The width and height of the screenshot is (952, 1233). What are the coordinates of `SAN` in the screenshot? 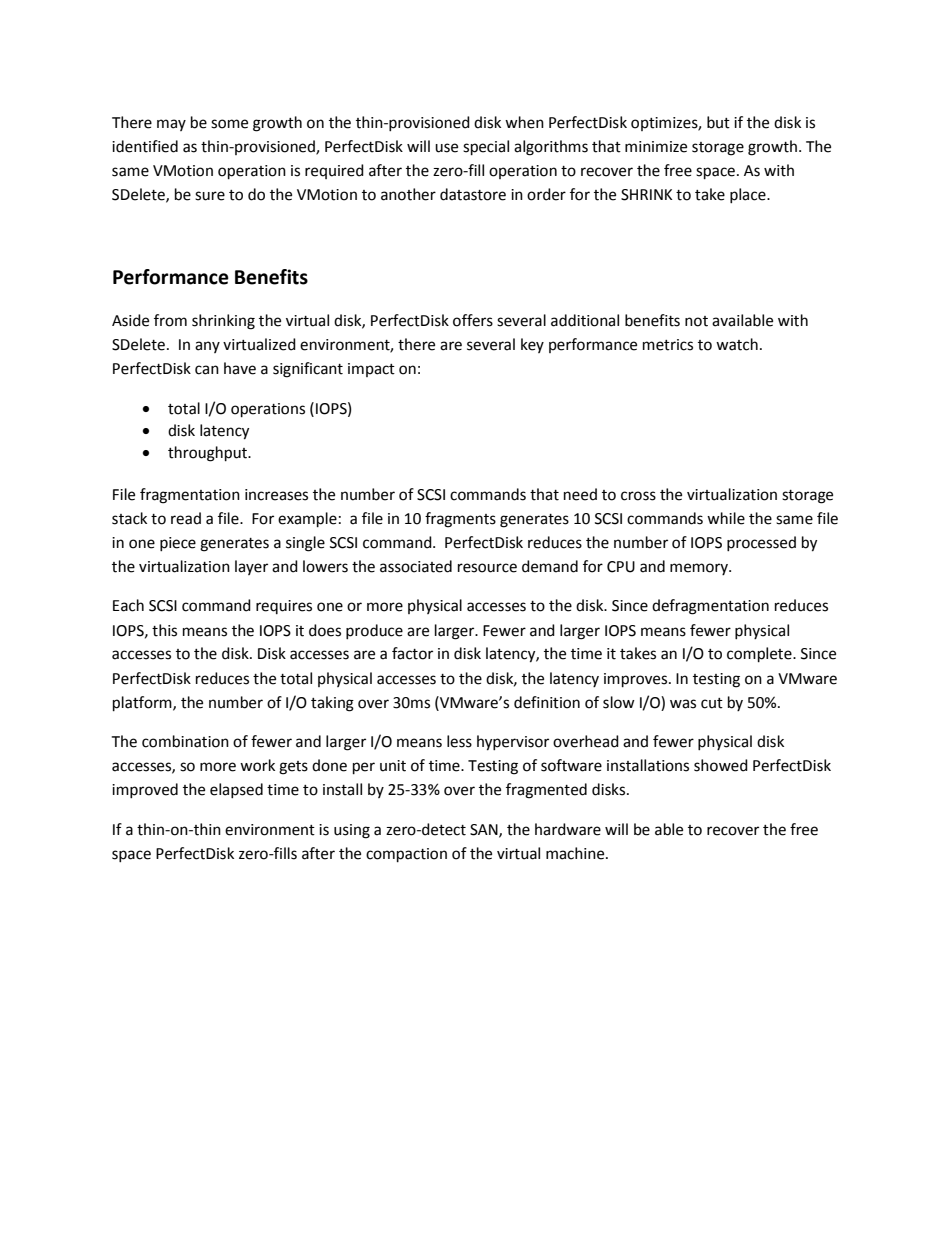 It's located at (485, 830).
